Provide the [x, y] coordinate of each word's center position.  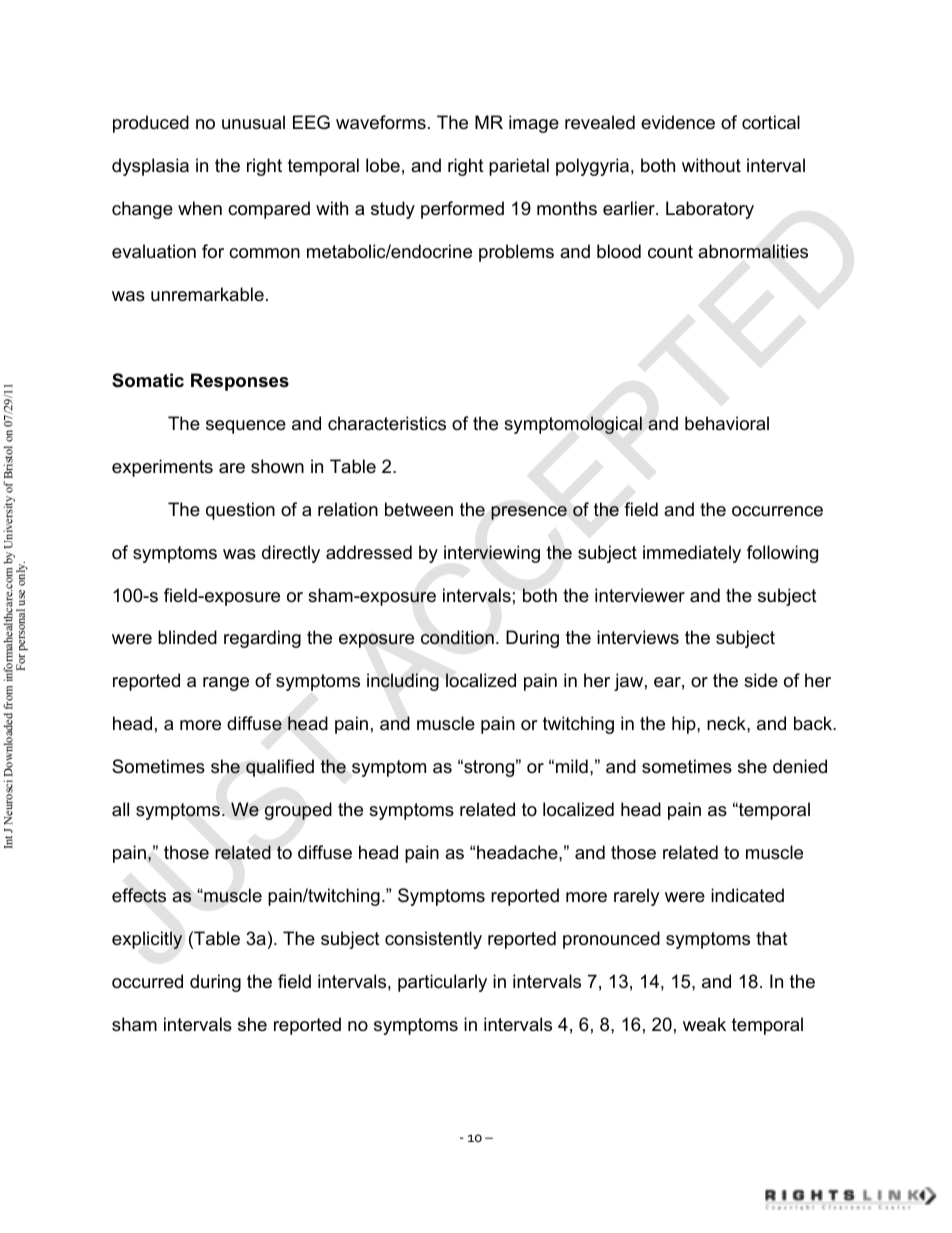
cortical [771, 122]
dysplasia [150, 167]
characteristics [387, 423]
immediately [692, 554]
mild [572, 766]
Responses [240, 382]
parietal [519, 167]
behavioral [727, 423]
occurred [147, 981]
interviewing [492, 554]
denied [800, 766]
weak [704, 1024]
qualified [280, 768]
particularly [442, 983]
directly [291, 554]
